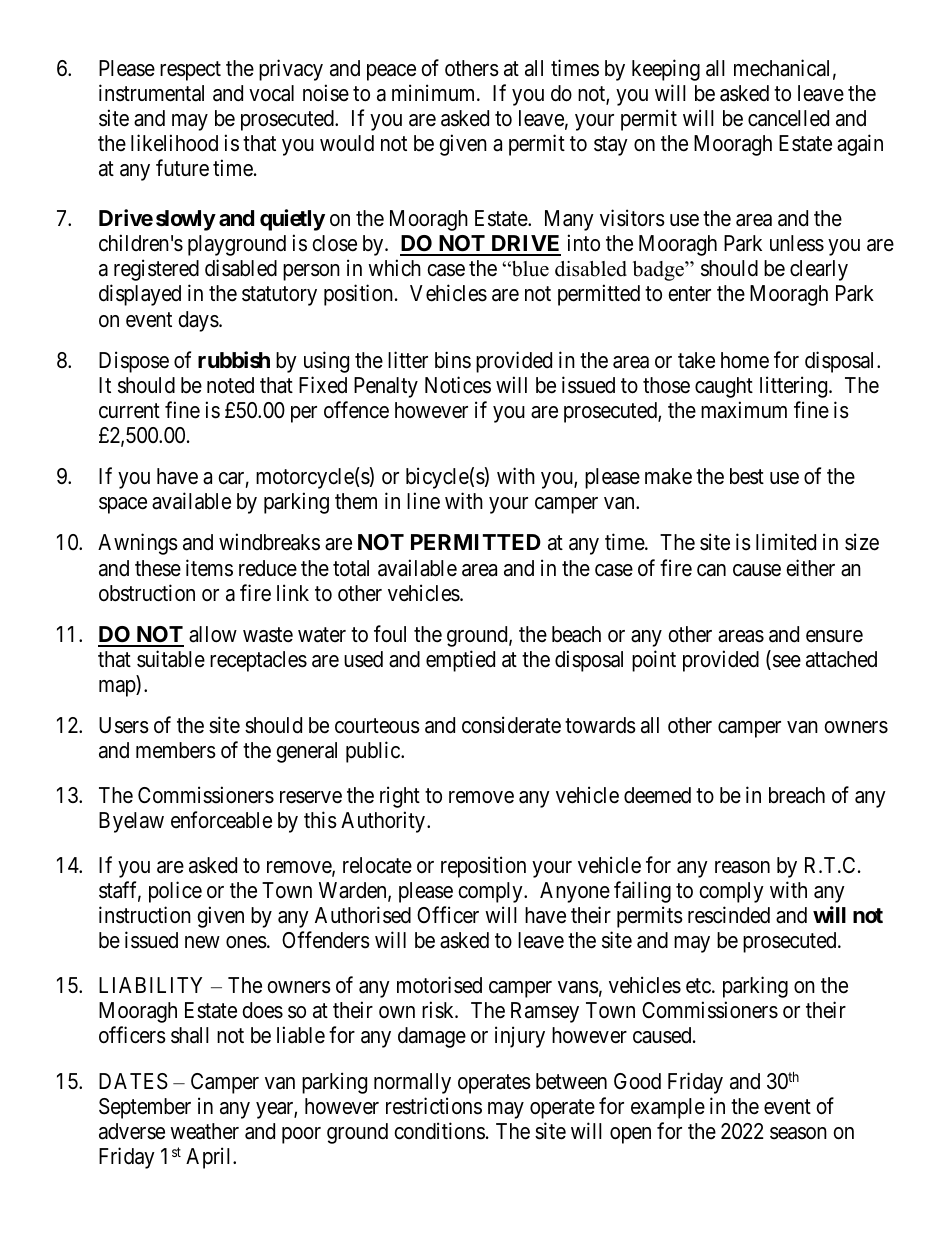  Describe the element at coordinates (435, 92) in the document. I see `minimum` at that location.
